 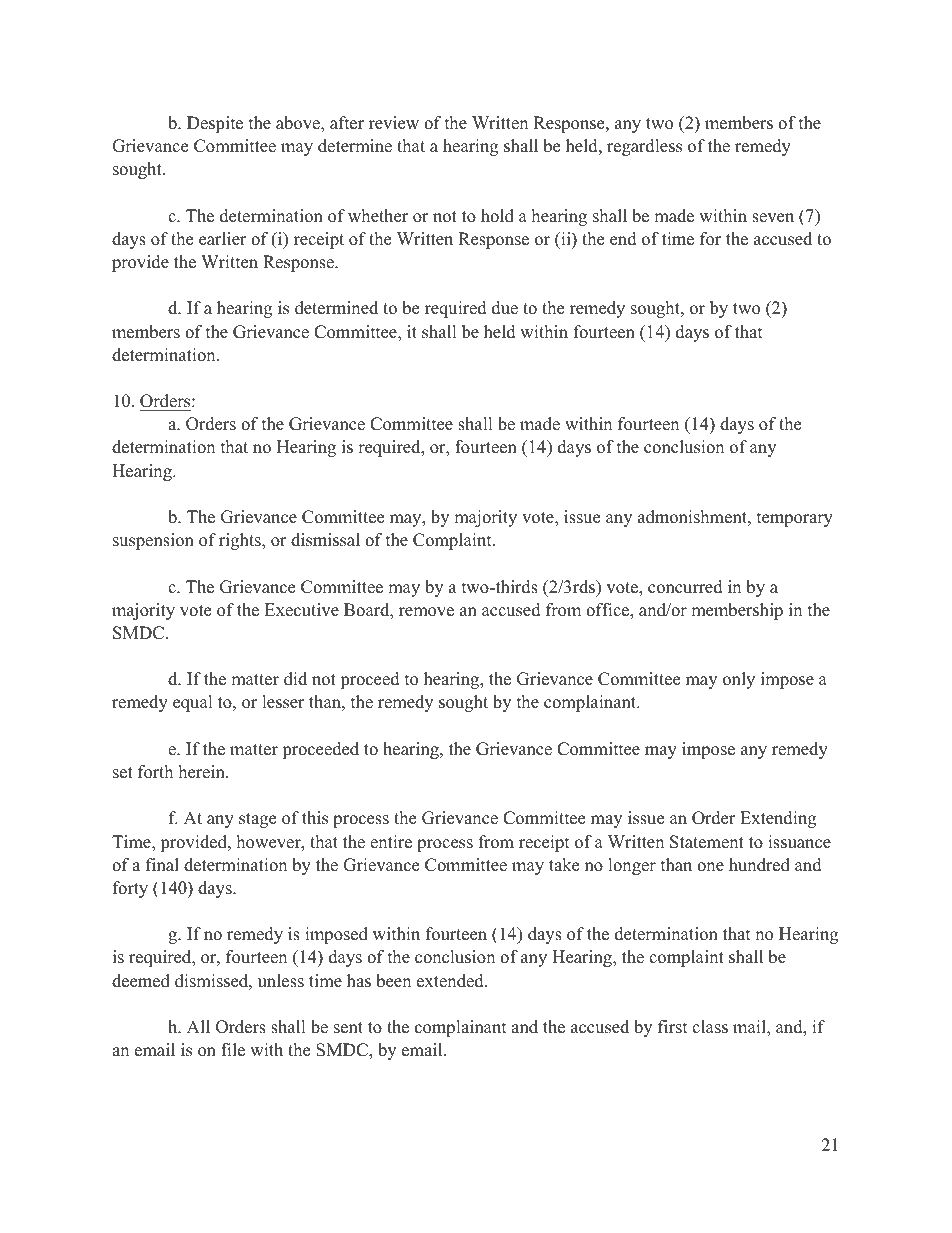 I want to click on rights, so click(x=241, y=541).
